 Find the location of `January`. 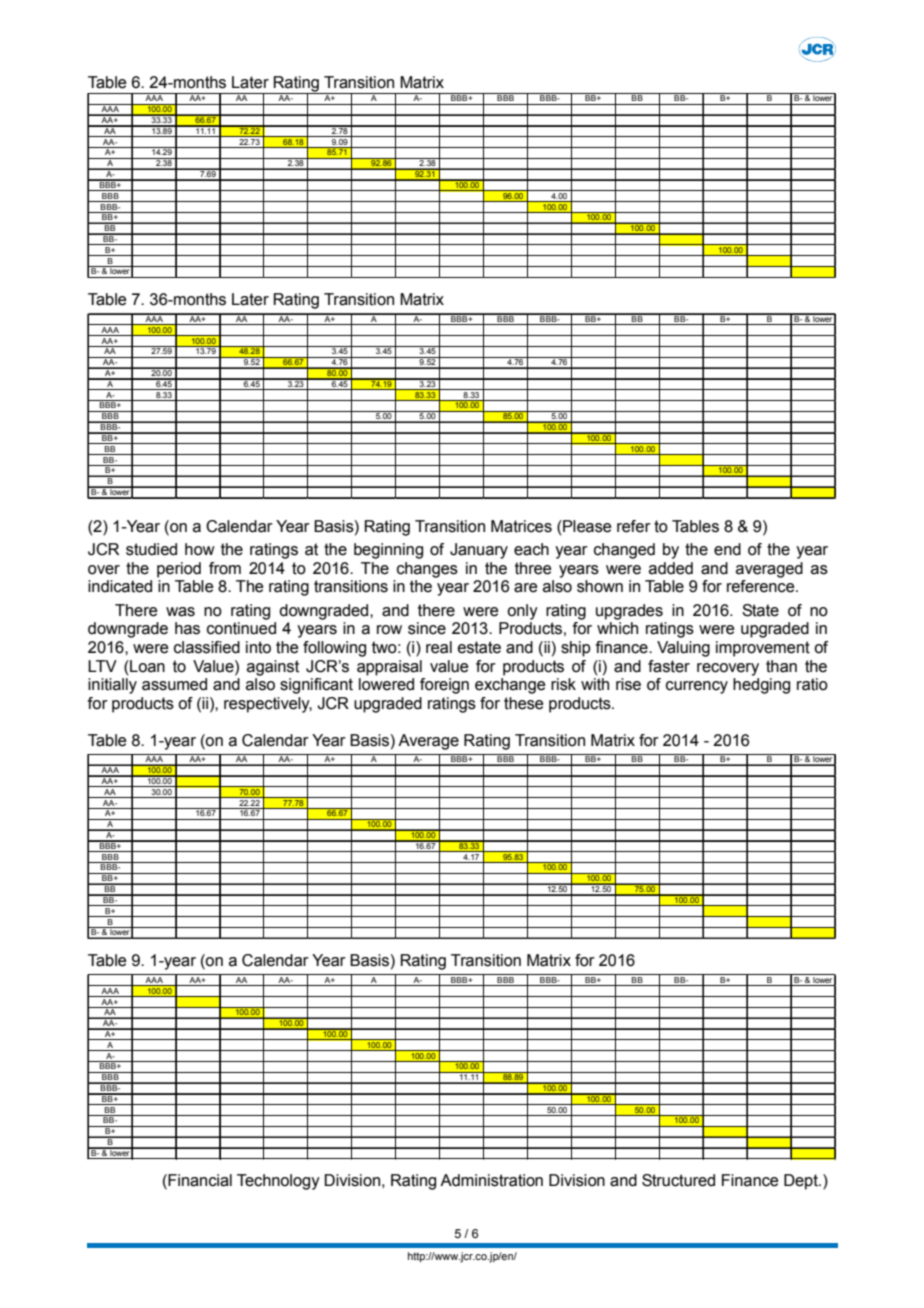

January is located at coordinates (479, 551).
